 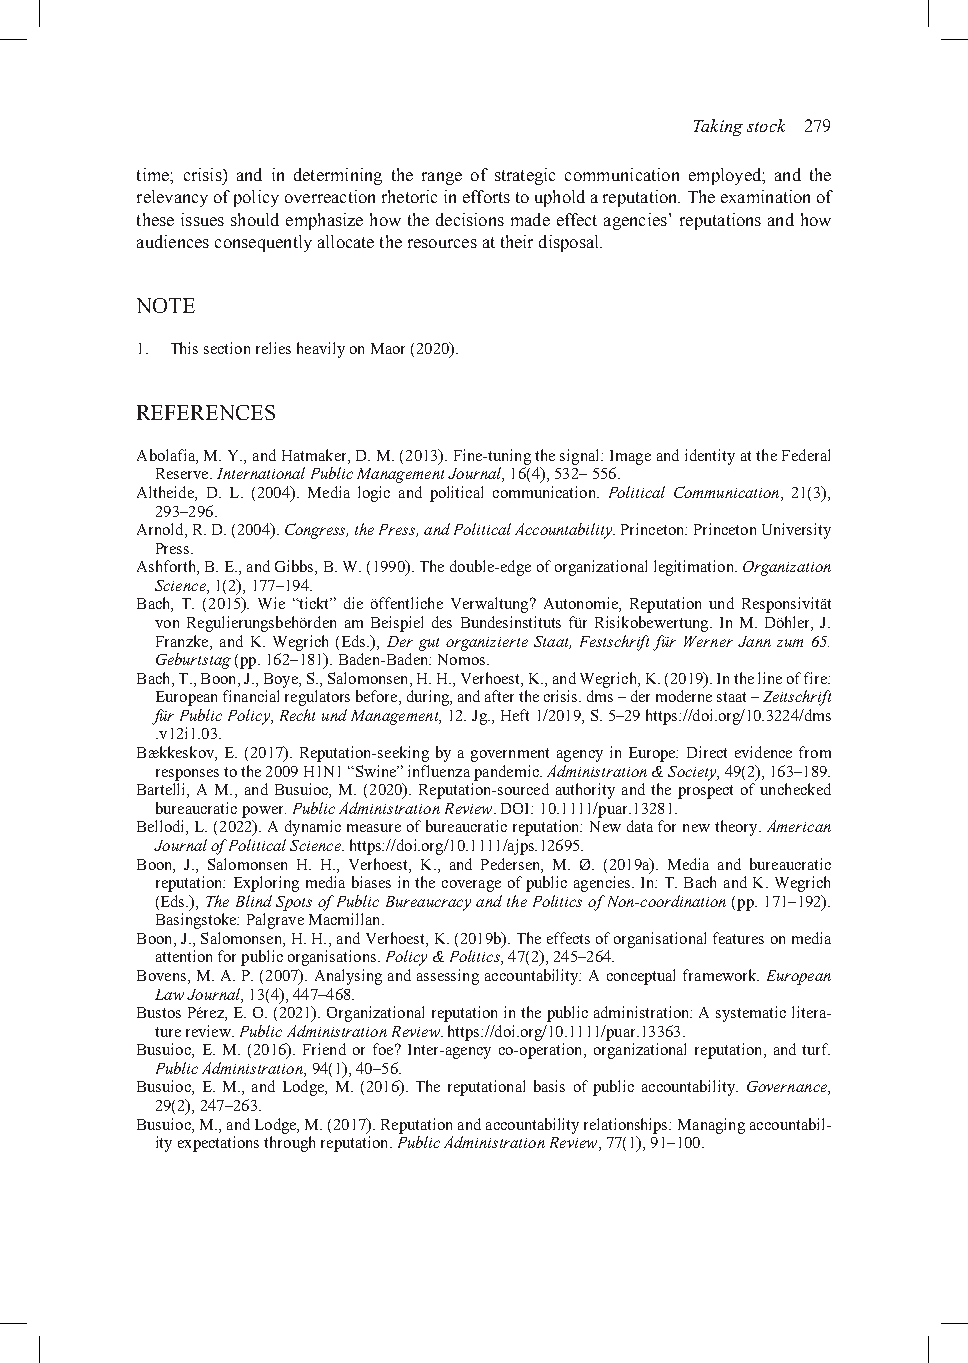 What do you see at coordinates (549, 1086) in the screenshot?
I see `basis` at bounding box center [549, 1086].
